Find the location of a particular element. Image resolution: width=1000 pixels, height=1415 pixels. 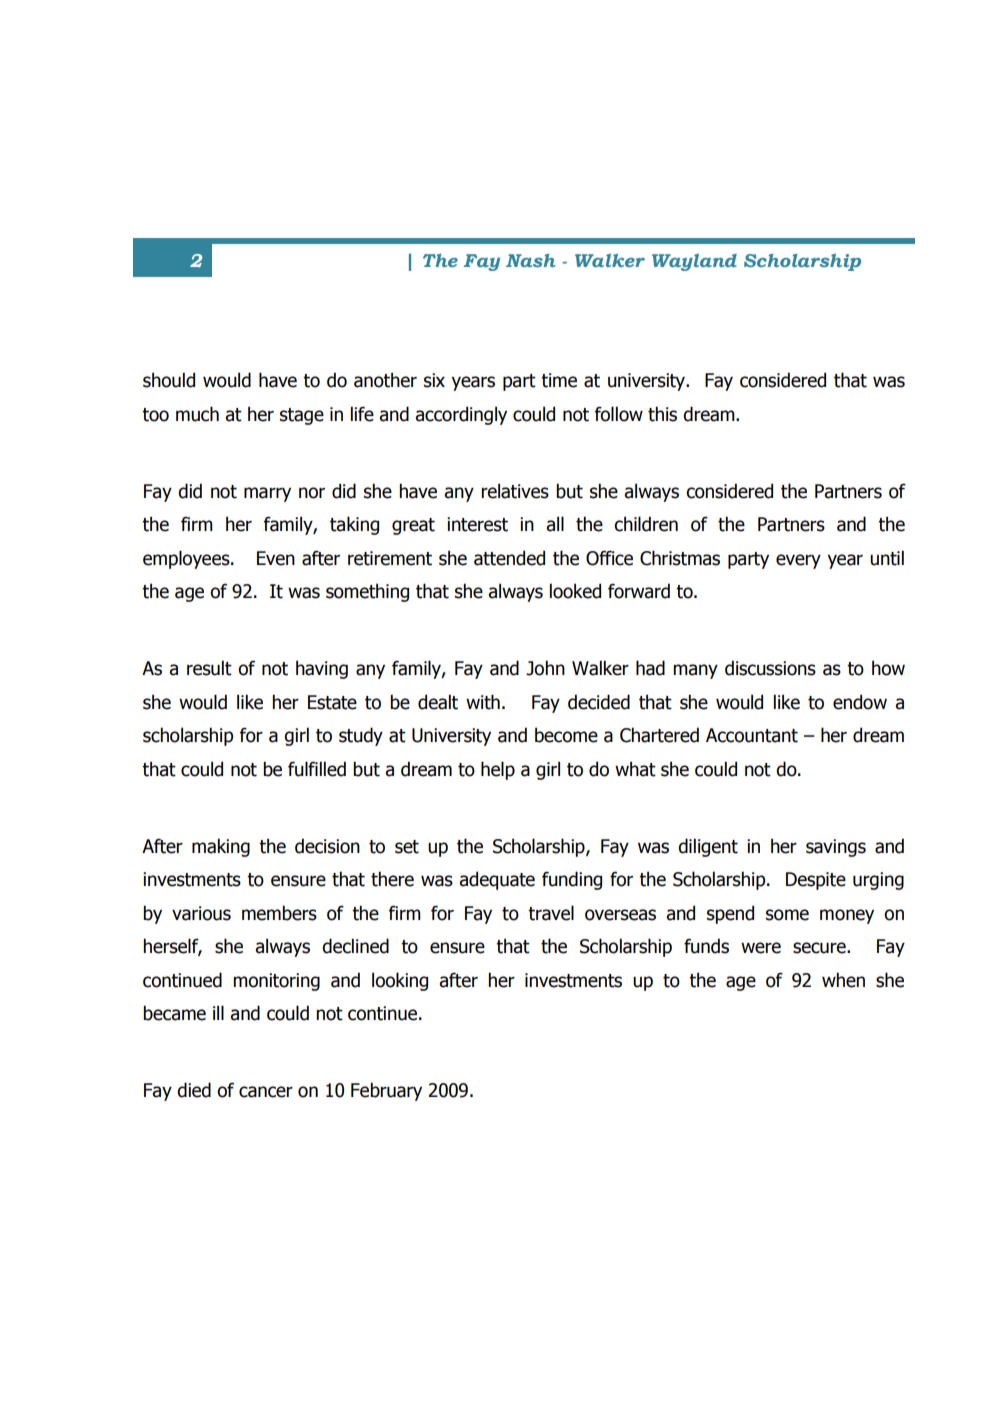

every is located at coordinates (798, 561).
